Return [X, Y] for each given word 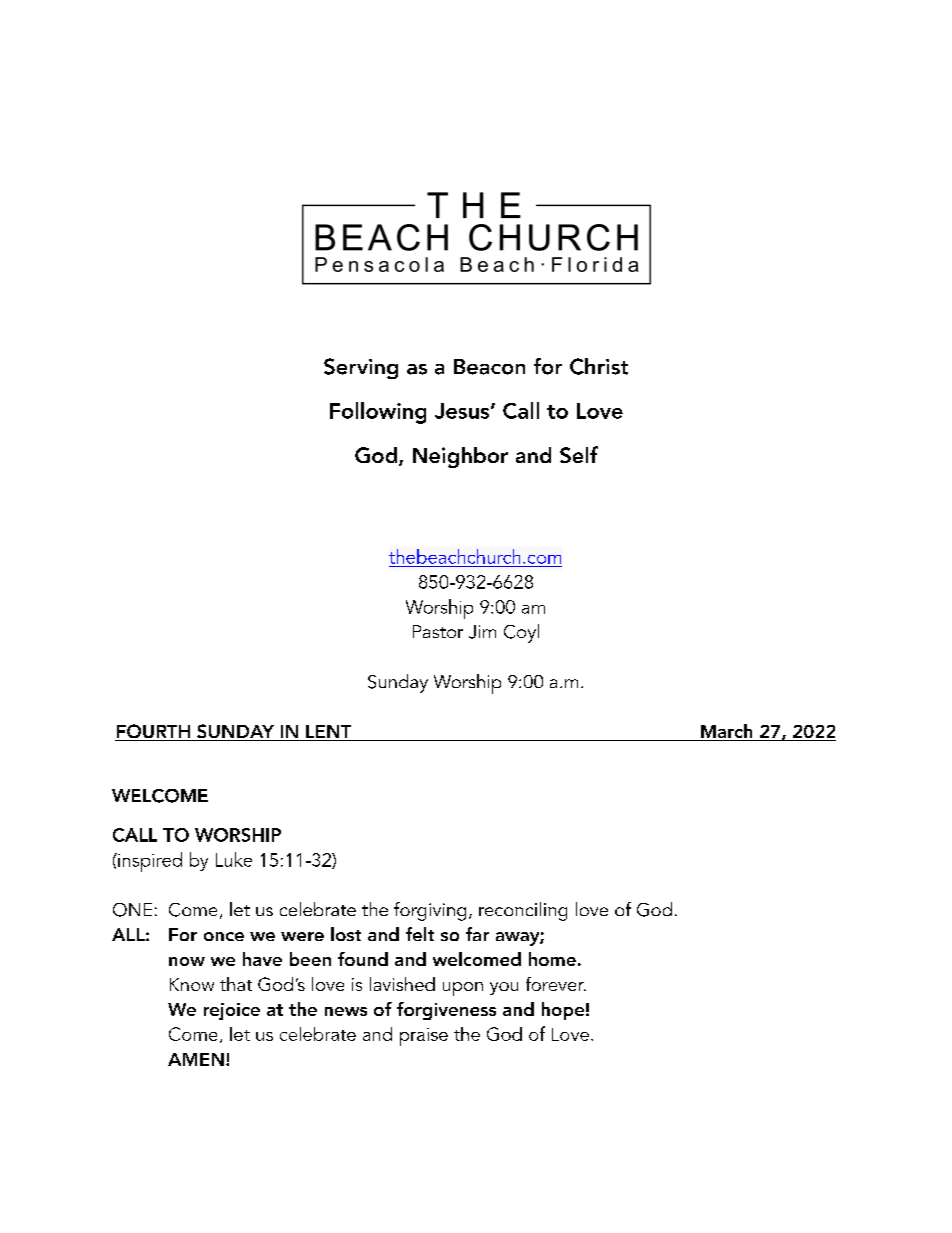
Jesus [463, 411]
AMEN [196, 1059]
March [727, 732]
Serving [361, 368]
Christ [599, 366]
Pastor [438, 631]
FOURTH [153, 732]
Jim [482, 632]
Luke [234, 859]
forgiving [430, 911]
